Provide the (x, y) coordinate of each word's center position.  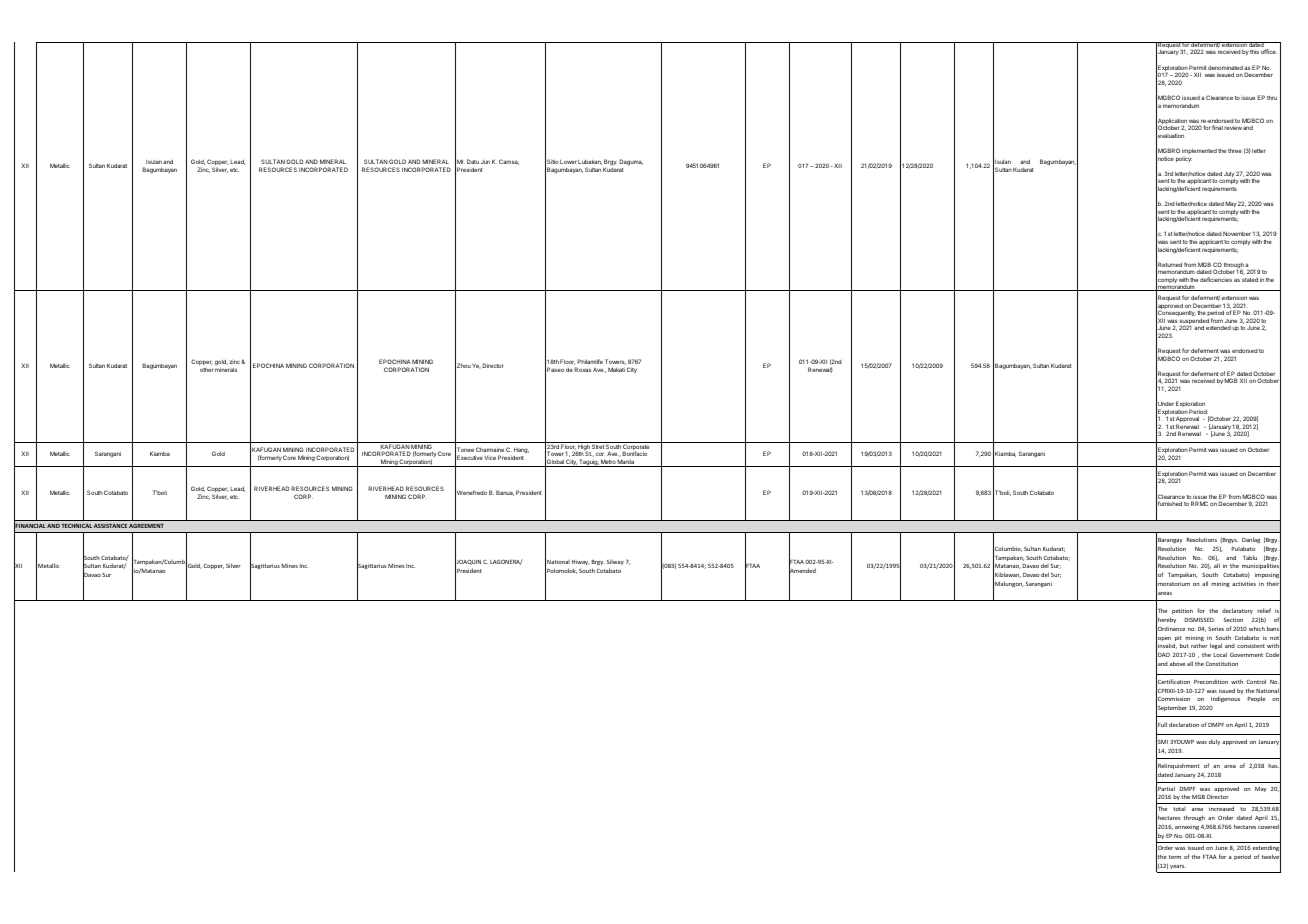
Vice (490, 458)
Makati (616, 369)
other (206, 370)
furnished (1169, 504)
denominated (1225, 67)
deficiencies (1216, 279)
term (1175, 857)
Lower (568, 162)
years (1178, 867)
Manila (626, 463)
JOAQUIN (468, 563)
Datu (473, 161)
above (1177, 663)
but (1184, 645)
